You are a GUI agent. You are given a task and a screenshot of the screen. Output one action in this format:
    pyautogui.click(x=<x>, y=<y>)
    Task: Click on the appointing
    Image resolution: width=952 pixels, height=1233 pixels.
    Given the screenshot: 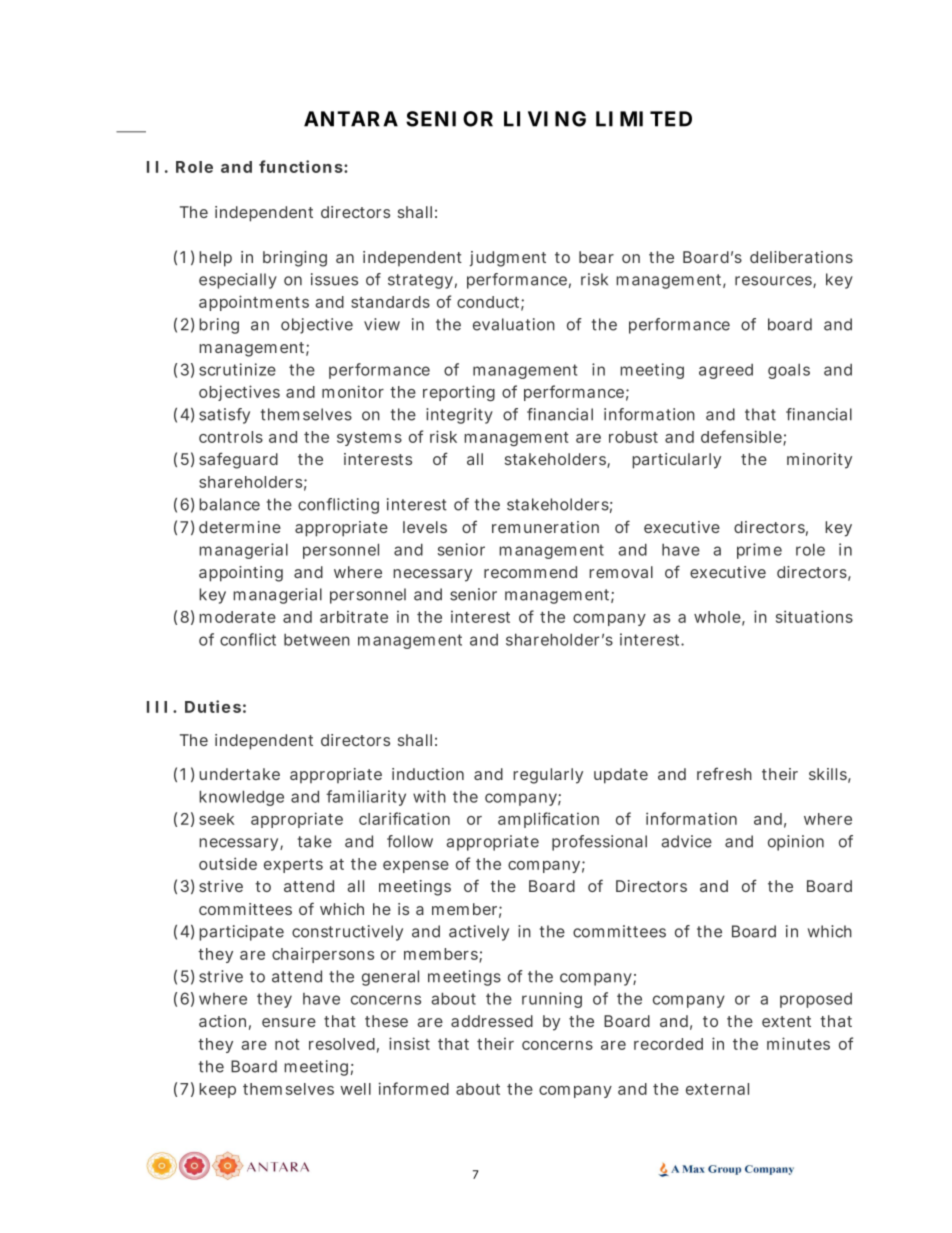 What is the action you would take?
    pyautogui.click(x=241, y=574)
